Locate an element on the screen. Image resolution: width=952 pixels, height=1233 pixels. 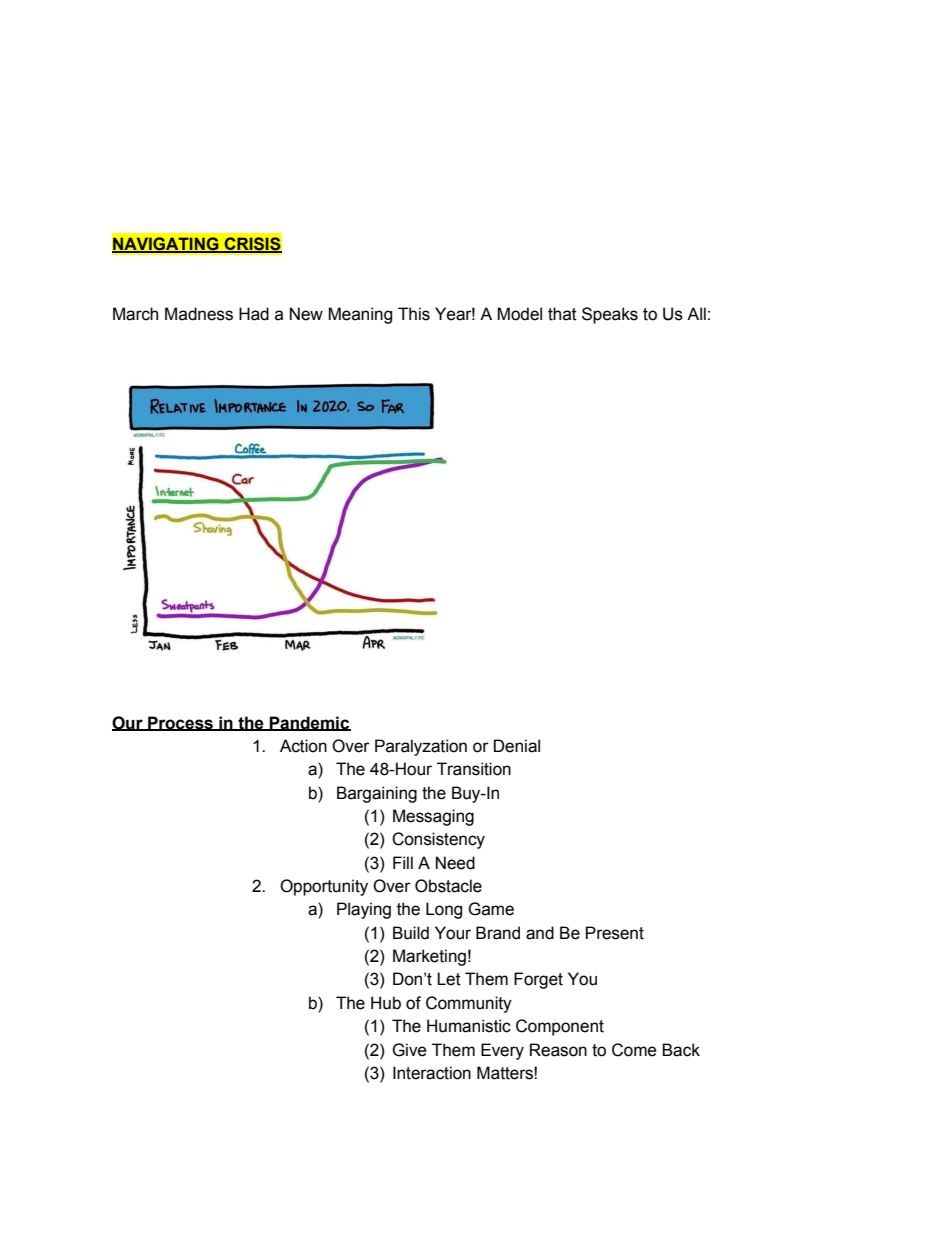
Madness is located at coordinates (199, 314).
